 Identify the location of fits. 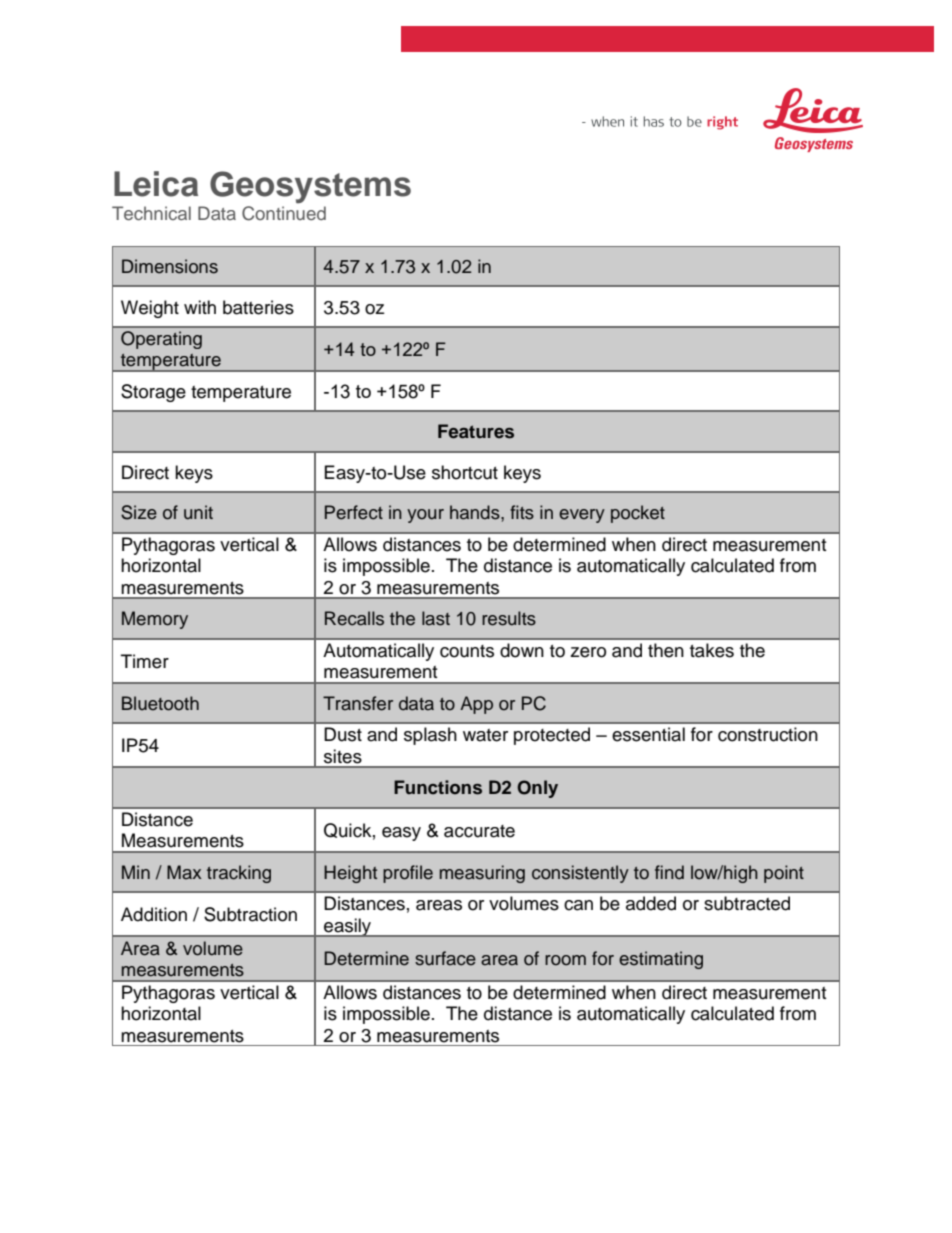
(522, 512).
